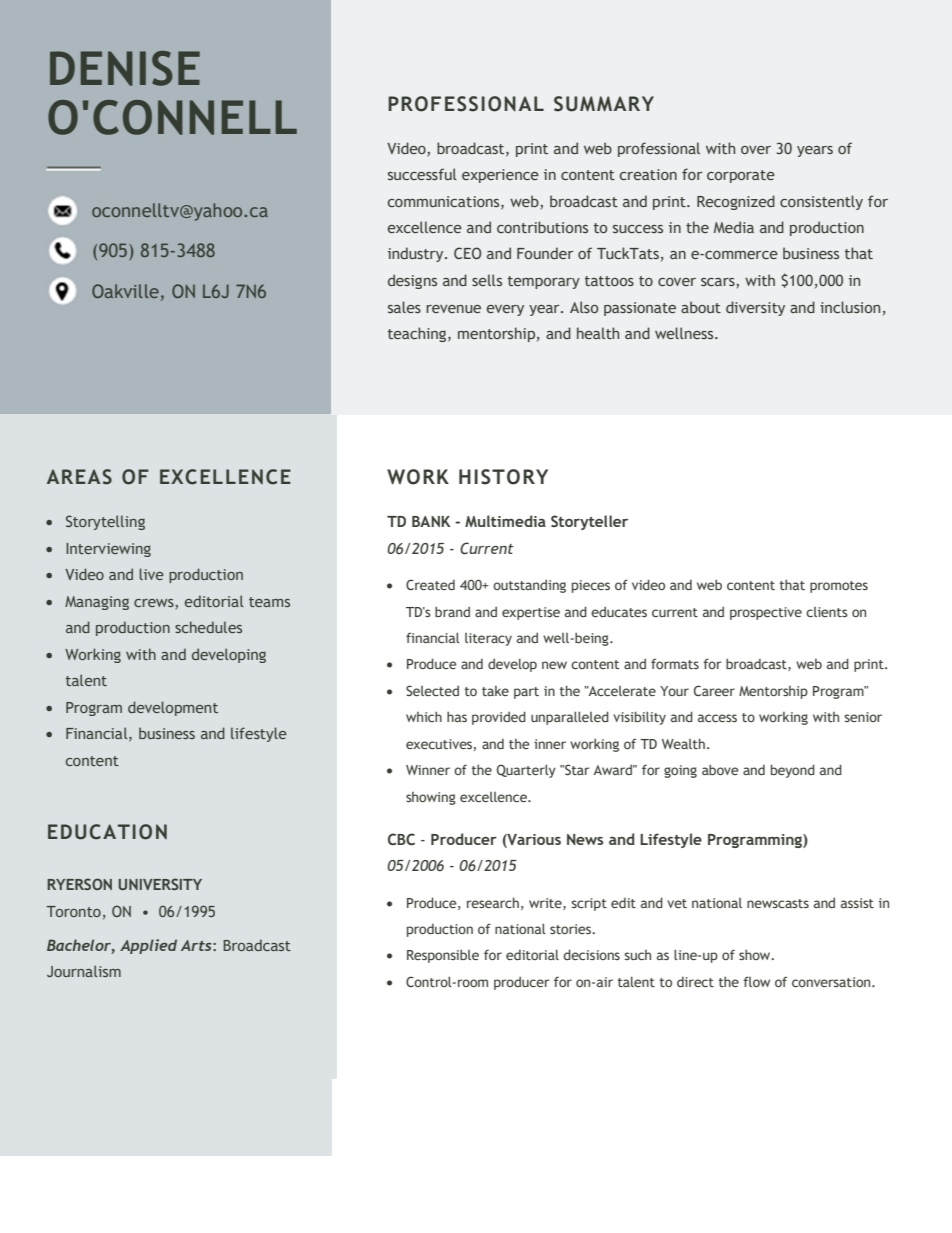 This screenshot has width=952, height=1233. What do you see at coordinates (756, 981) in the screenshot?
I see `flow` at bounding box center [756, 981].
